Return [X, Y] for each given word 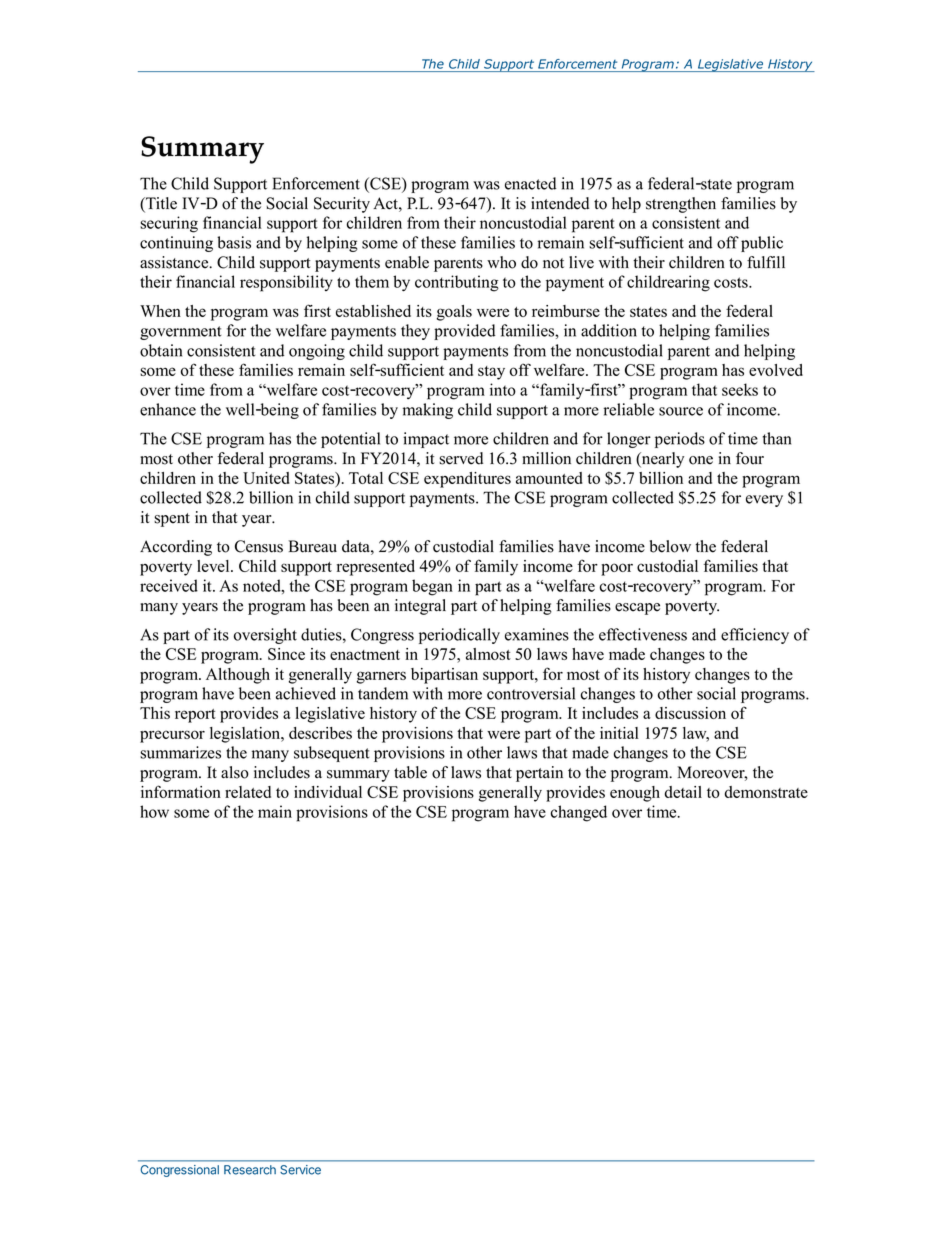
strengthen [681, 205]
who [501, 262]
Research [250, 1170]
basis [234, 242]
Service [300, 1170]
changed [579, 813]
